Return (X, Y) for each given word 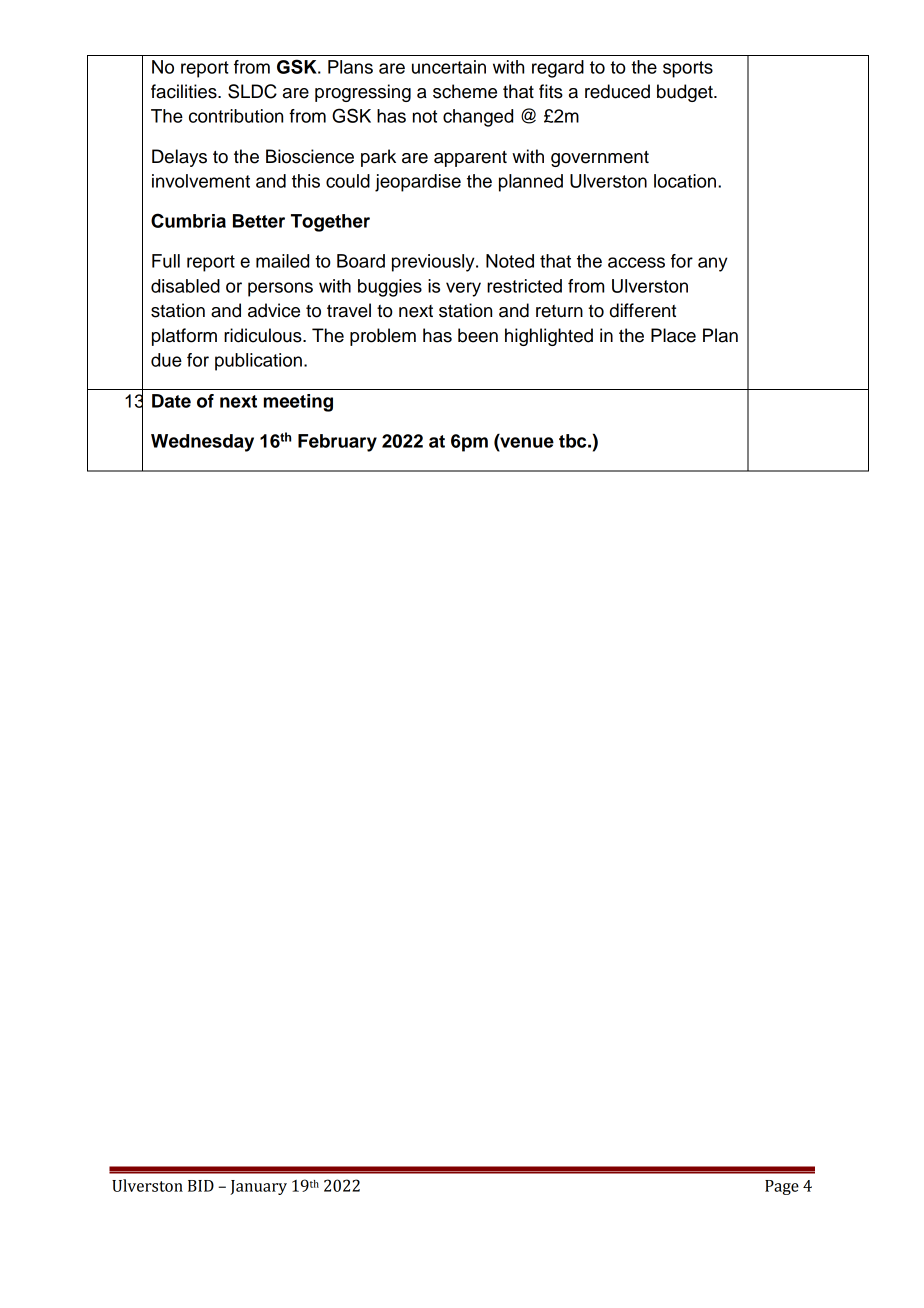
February (337, 443)
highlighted (549, 337)
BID (201, 1186)
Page (782, 1187)
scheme (465, 91)
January (258, 1187)
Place (673, 335)
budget (686, 93)
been (478, 335)
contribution (236, 116)
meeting (298, 403)
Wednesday (202, 443)
